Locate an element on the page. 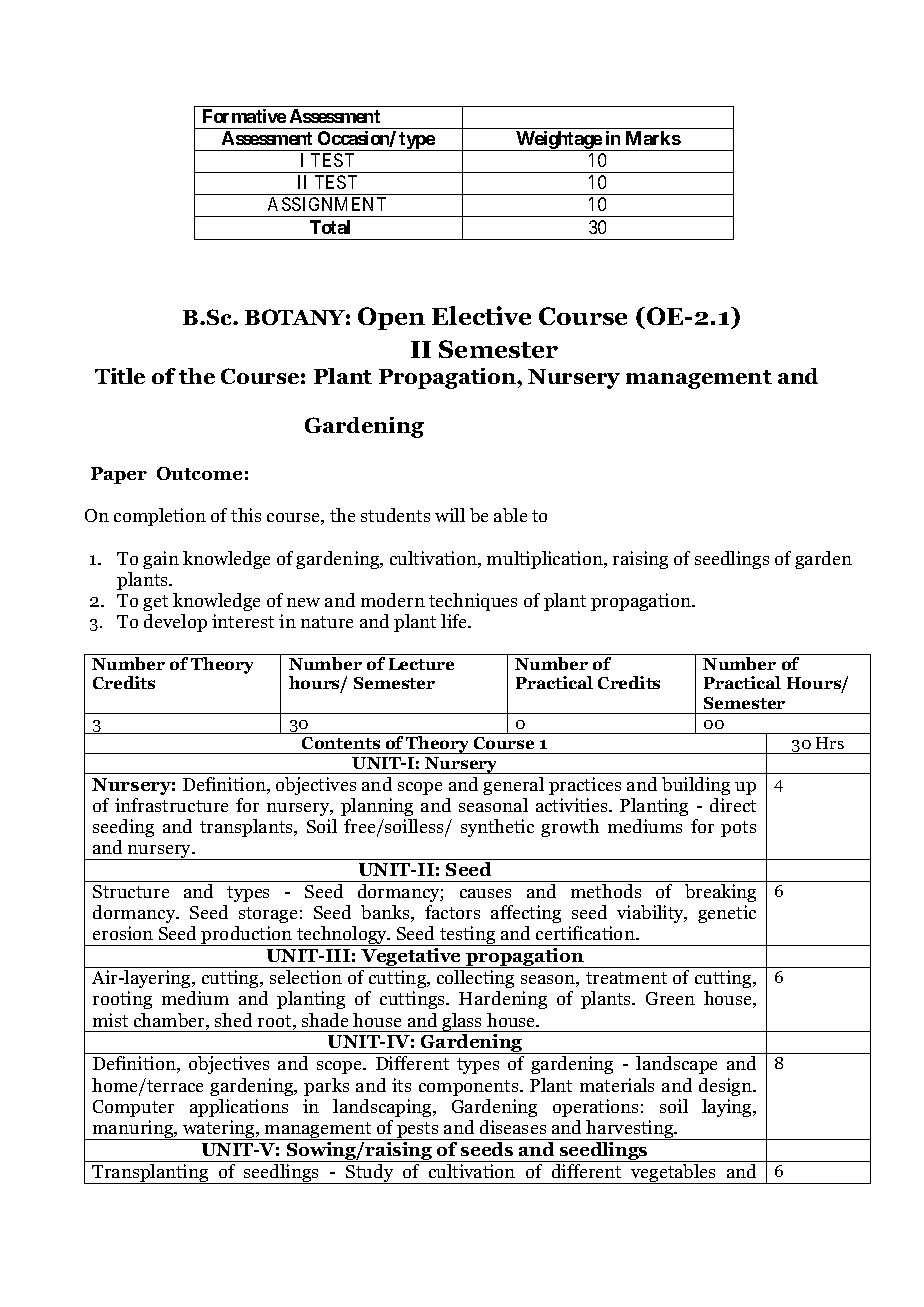 This image has height=1307, width=924. Computer is located at coordinates (133, 1108).
